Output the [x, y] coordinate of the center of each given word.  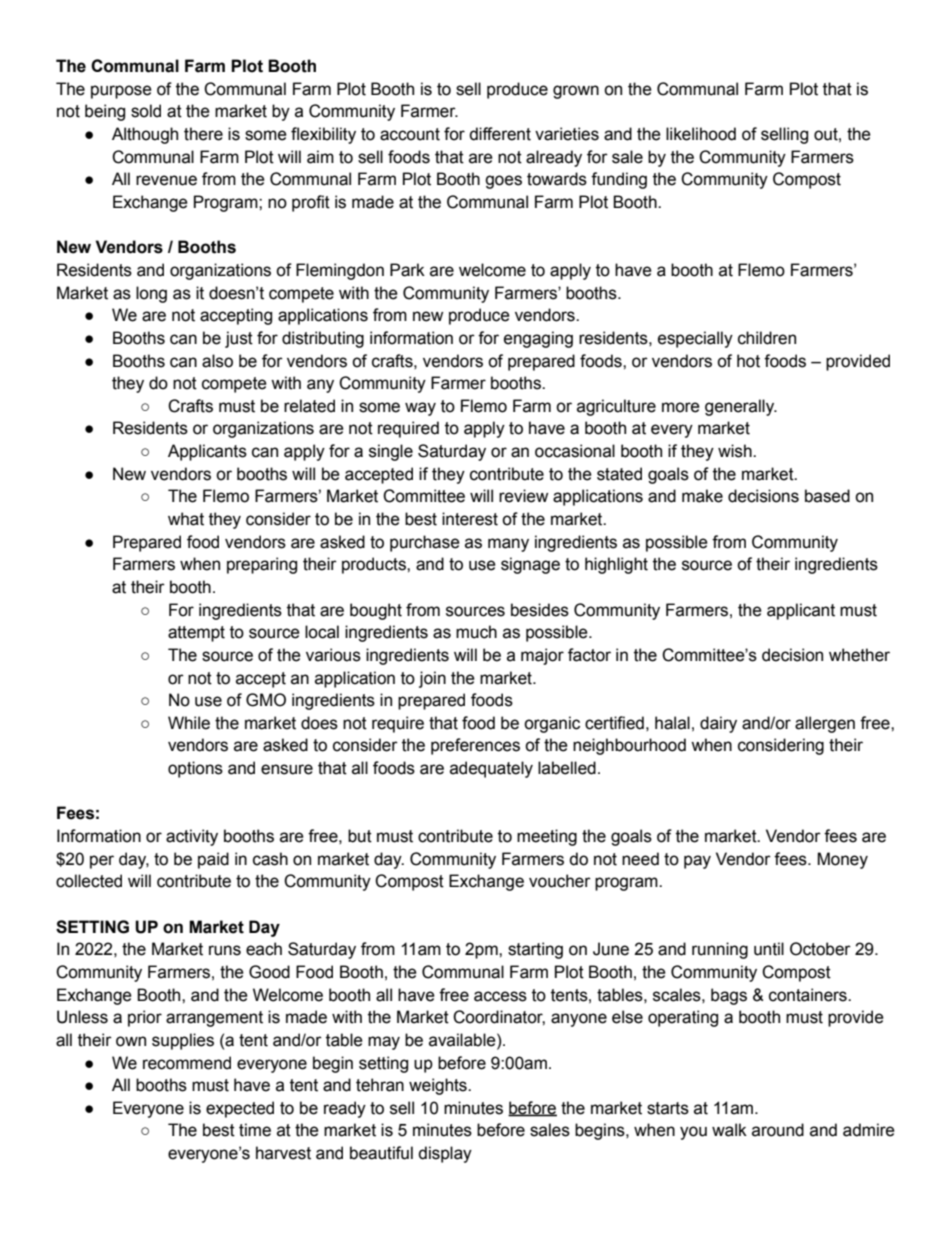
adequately [491, 769]
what [186, 519]
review [523, 496]
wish [736, 451]
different [500, 134]
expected [240, 1109]
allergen [825, 724]
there [203, 134]
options [195, 769]
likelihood [701, 134]
